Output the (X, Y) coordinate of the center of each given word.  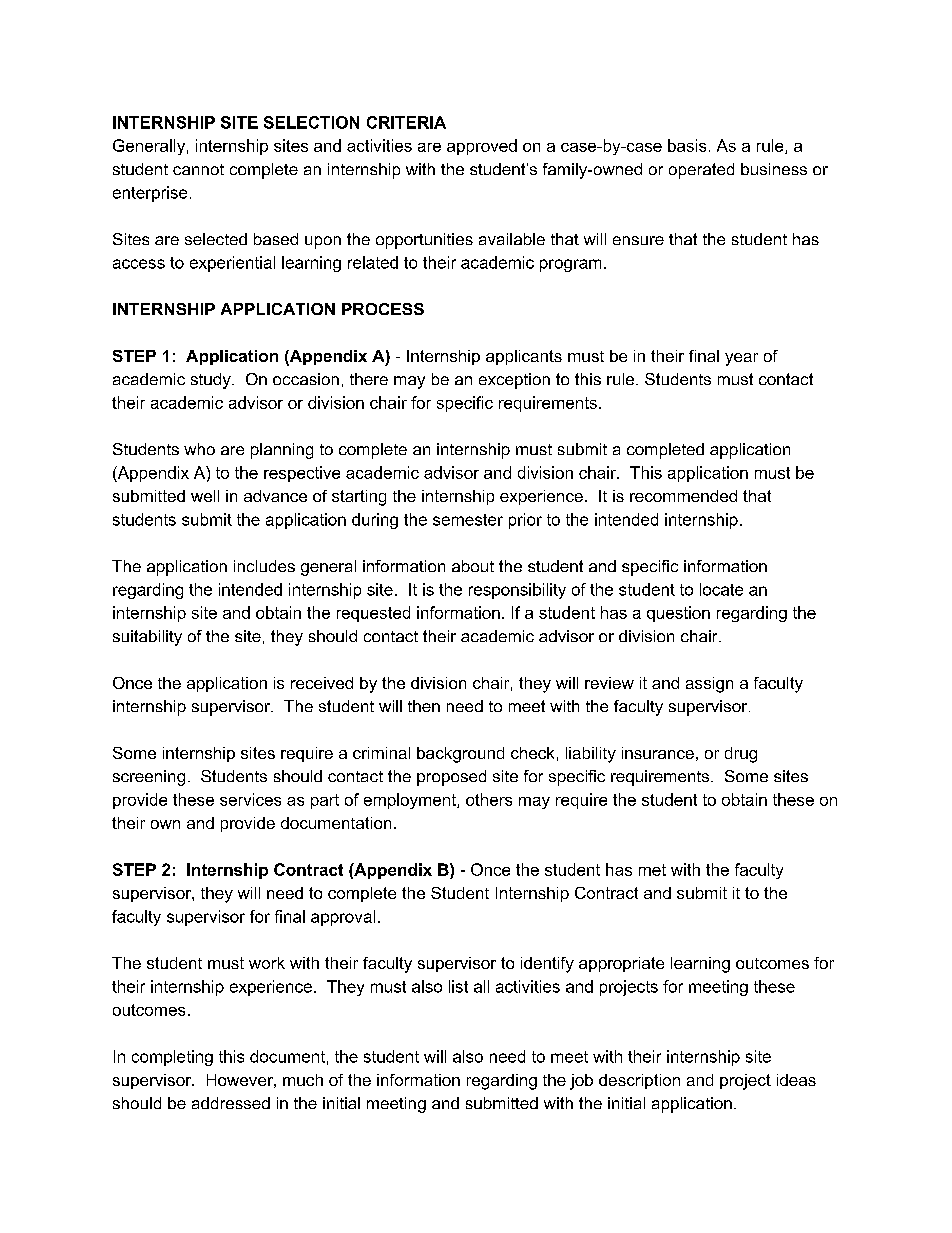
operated (701, 171)
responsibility (517, 591)
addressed (231, 1103)
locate (721, 589)
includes (264, 566)
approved (482, 147)
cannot (198, 169)
